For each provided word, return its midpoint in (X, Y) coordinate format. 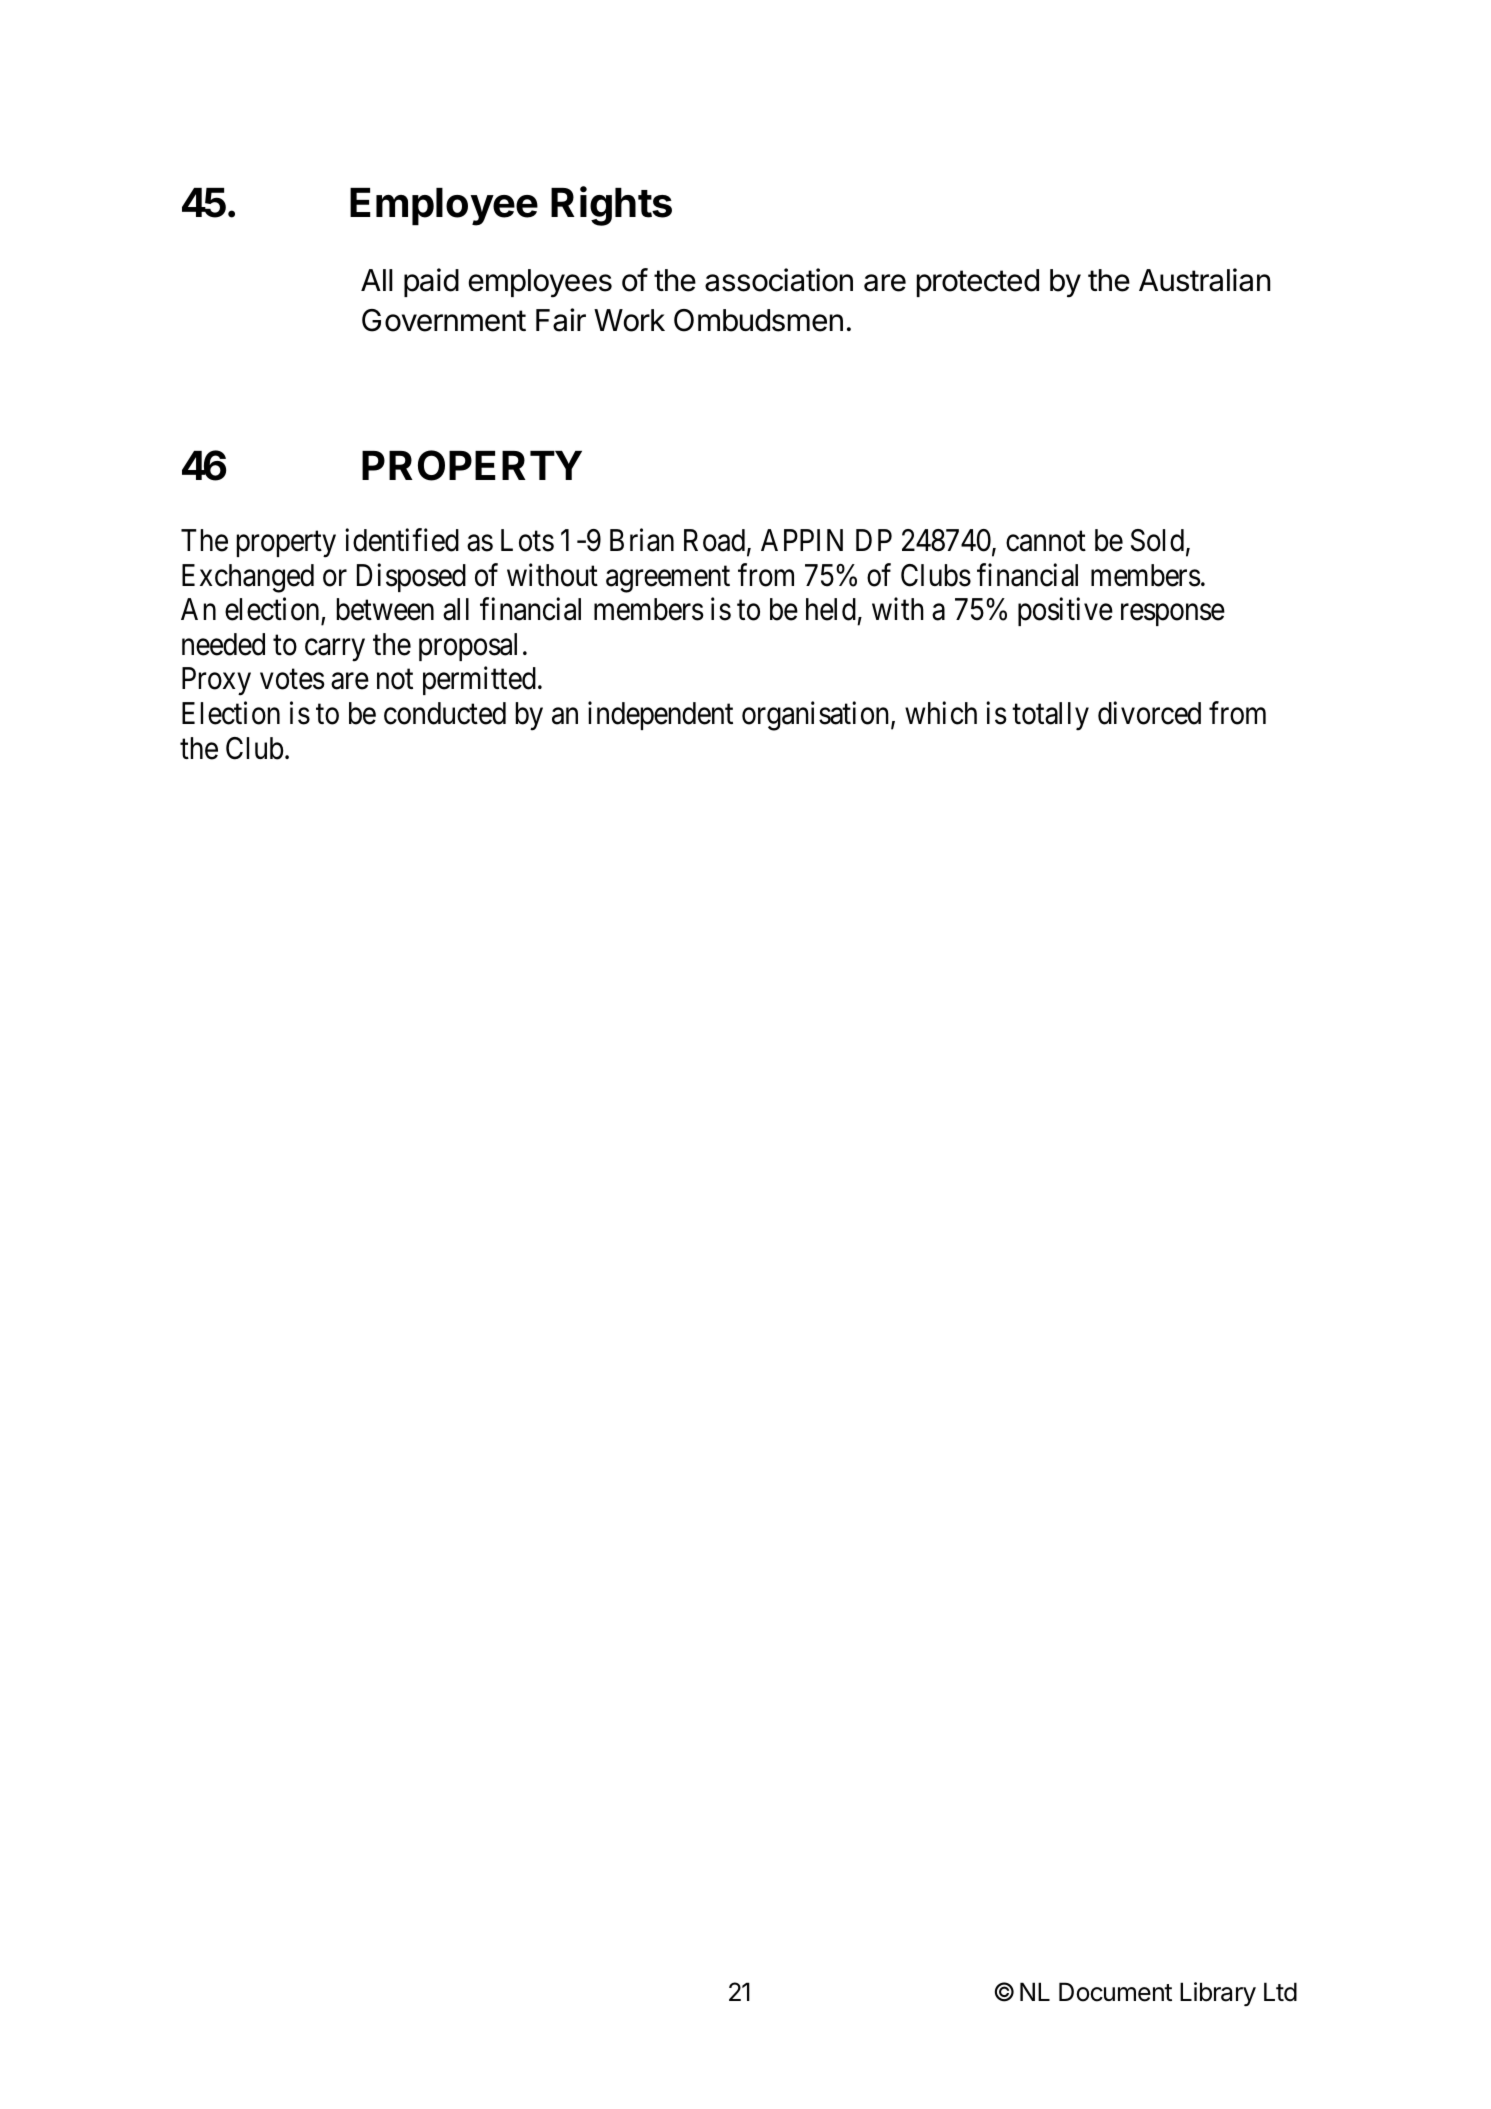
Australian (1204, 280)
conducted (445, 713)
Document (1115, 1992)
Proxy (216, 682)
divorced (1149, 713)
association (779, 280)
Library (1218, 1994)
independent (660, 716)
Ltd (1280, 1992)
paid (431, 282)
